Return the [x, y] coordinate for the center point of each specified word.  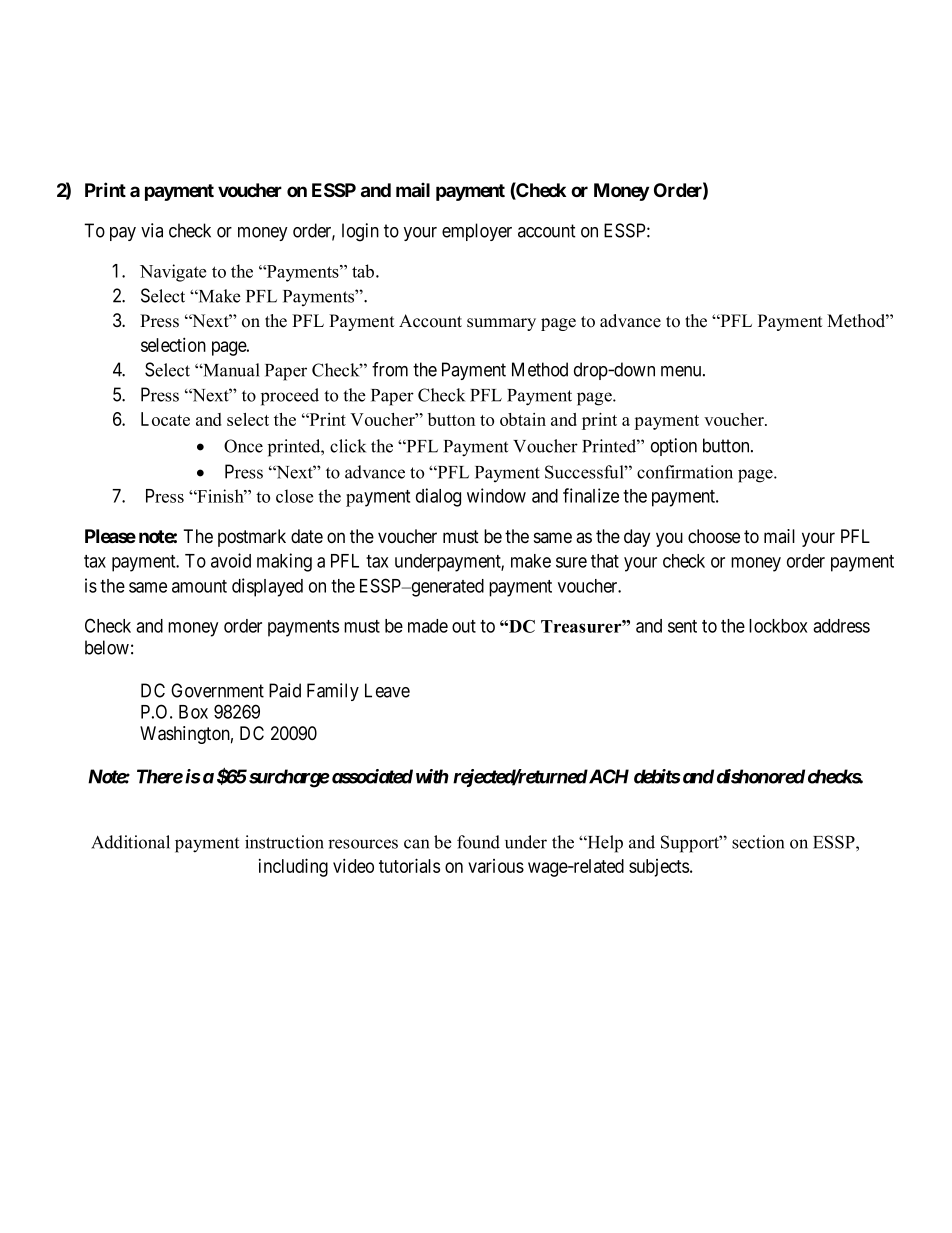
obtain [523, 419]
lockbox [778, 626]
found [478, 842]
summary [501, 324]
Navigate [173, 273]
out [464, 626]
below [107, 647]
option [674, 447]
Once [243, 446]
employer [477, 232]
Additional [130, 842]
